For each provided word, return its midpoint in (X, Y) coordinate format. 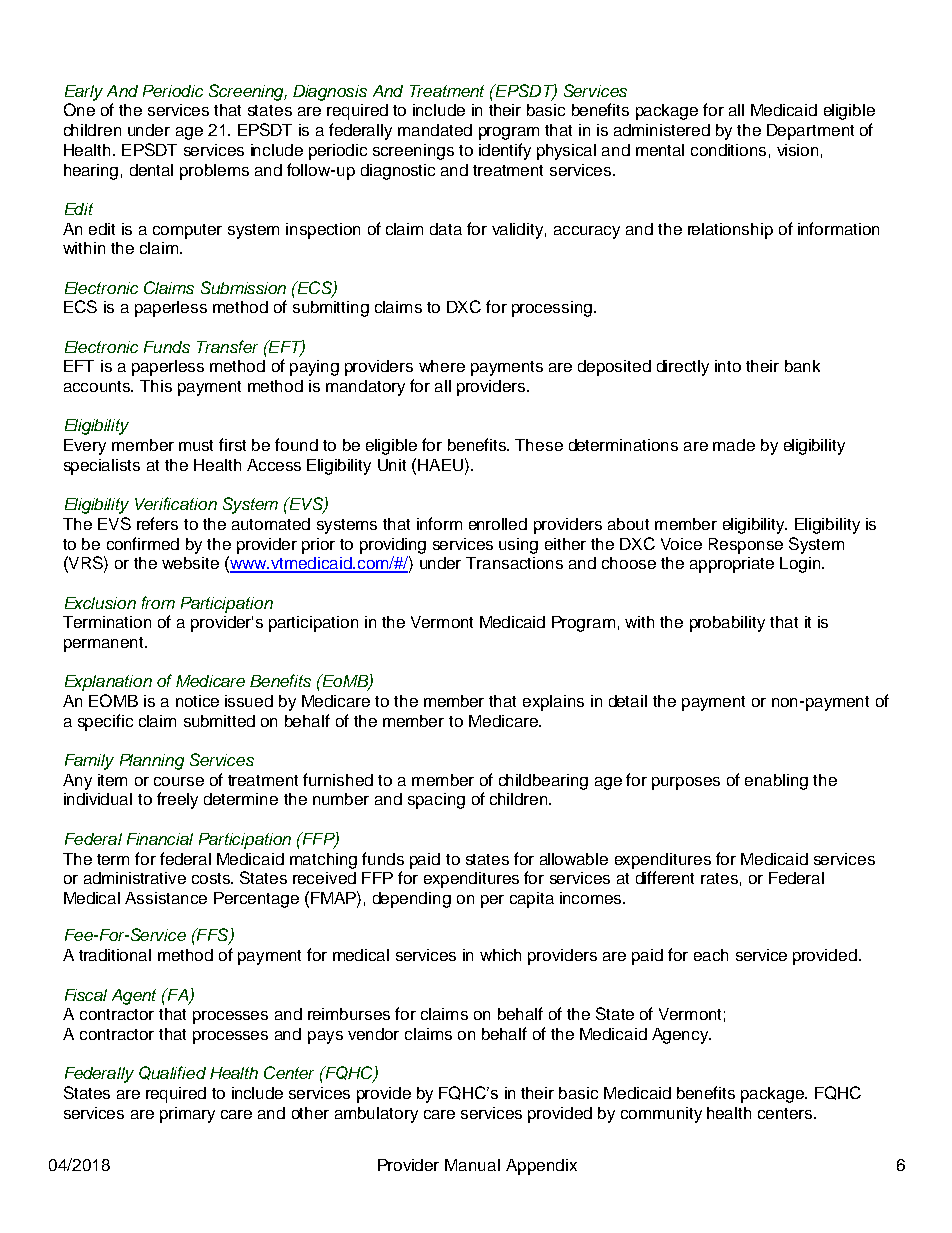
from (158, 602)
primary (187, 1115)
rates (719, 878)
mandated (435, 130)
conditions (728, 150)
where (442, 366)
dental (151, 170)
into (728, 366)
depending (412, 900)
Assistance (166, 898)
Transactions (514, 563)
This (156, 386)
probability (727, 624)
